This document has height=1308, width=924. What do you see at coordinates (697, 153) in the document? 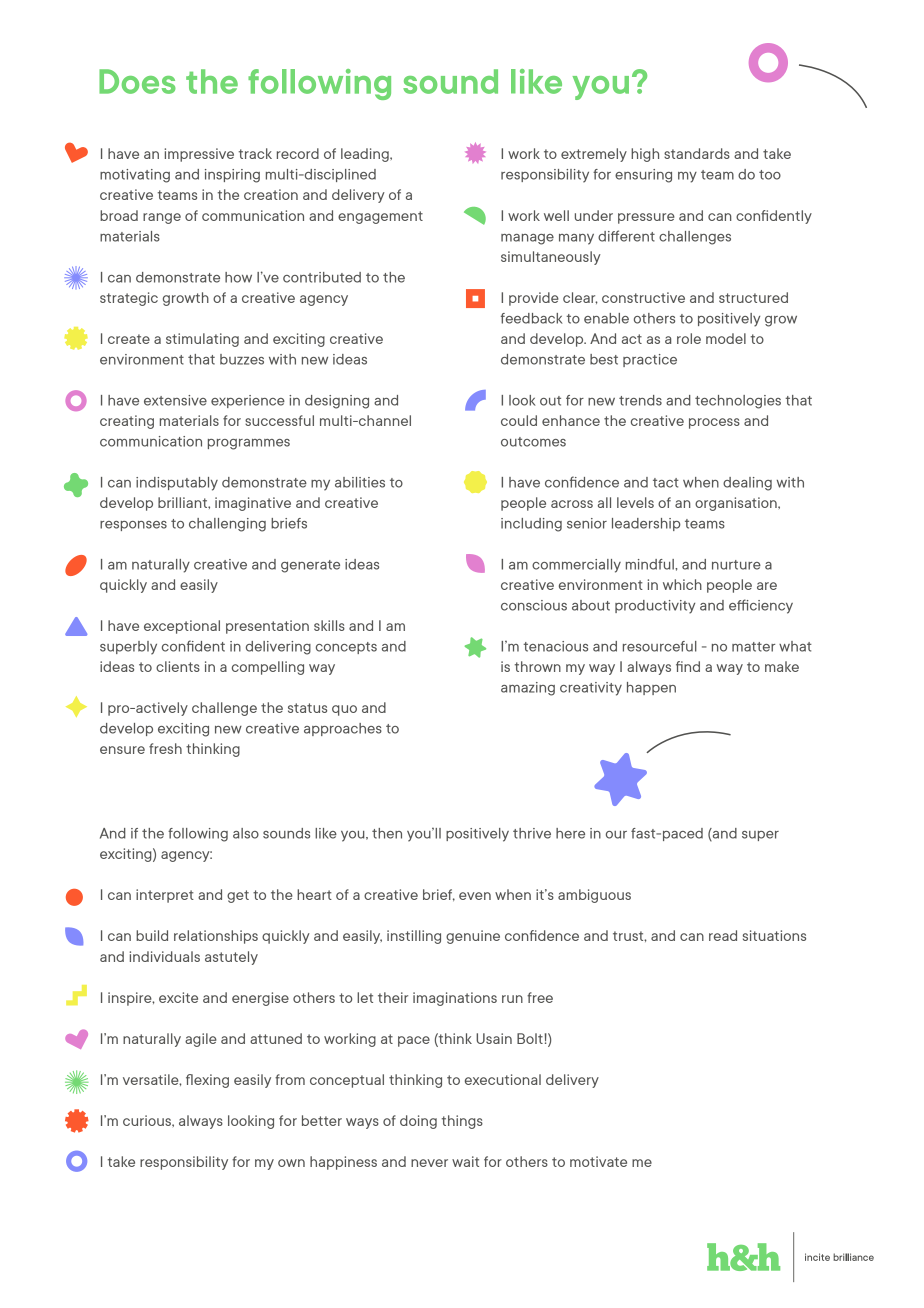
I see `standards` at bounding box center [697, 153].
